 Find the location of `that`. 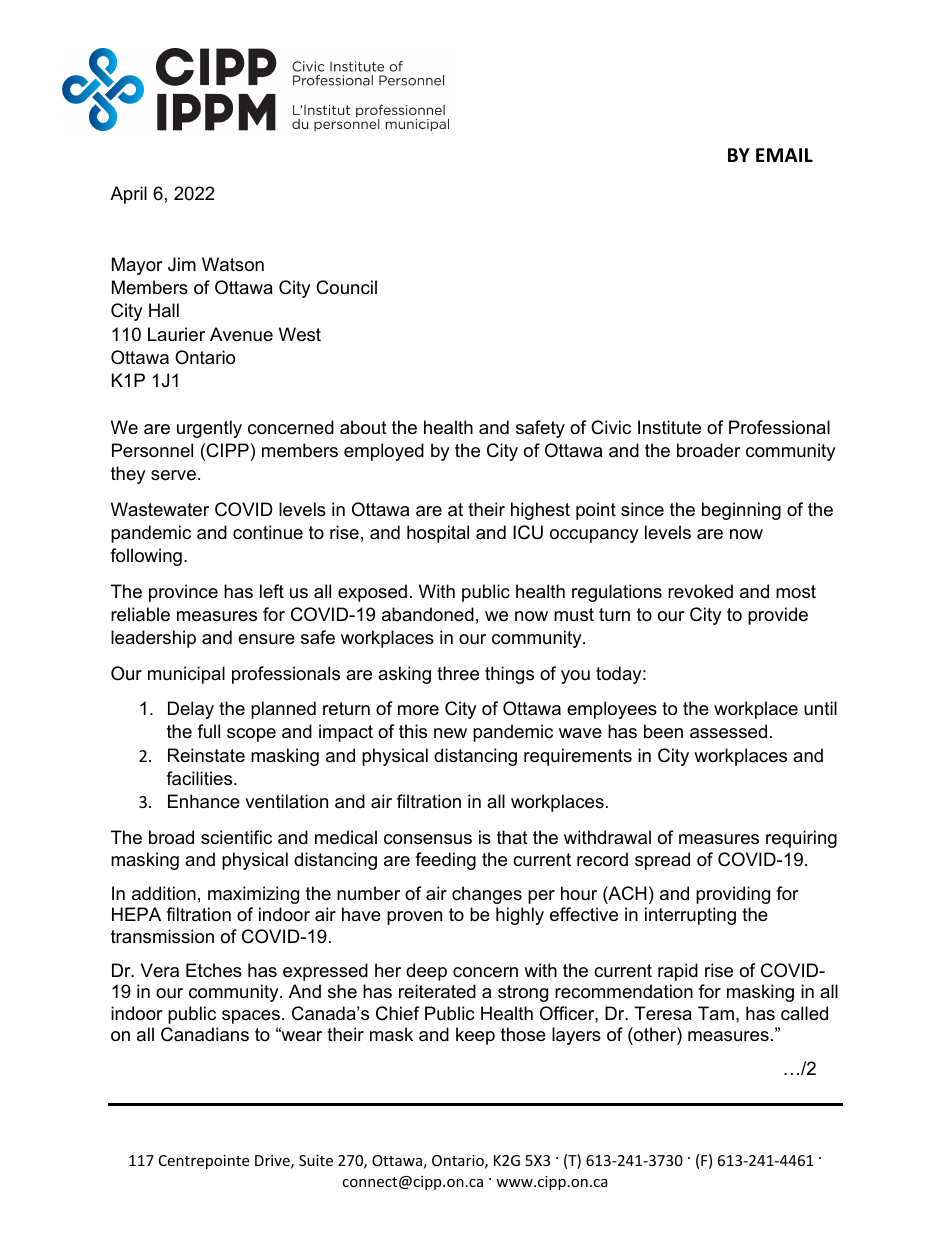

that is located at coordinates (512, 837).
